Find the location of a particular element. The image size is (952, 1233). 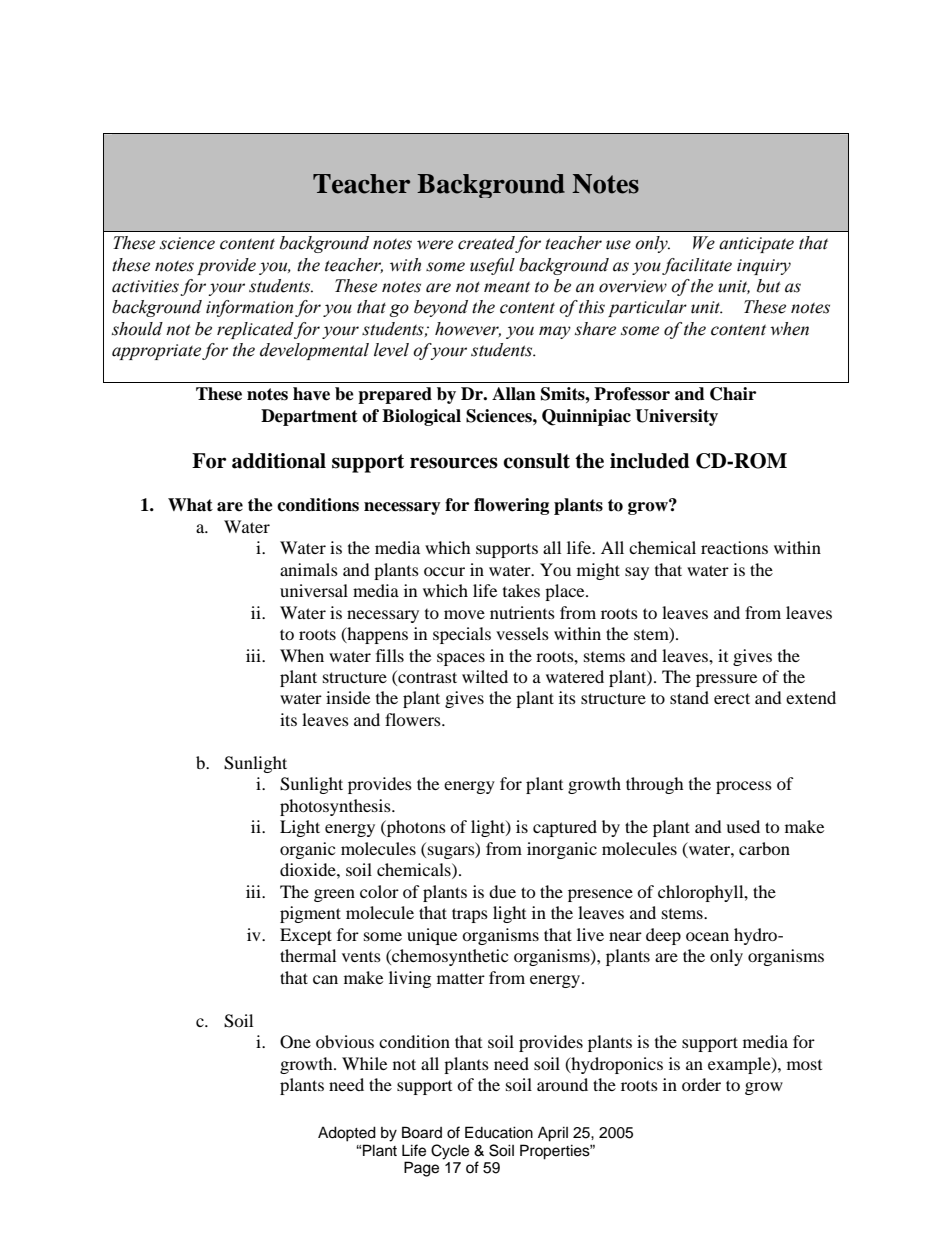

facilitate is located at coordinates (697, 266).
